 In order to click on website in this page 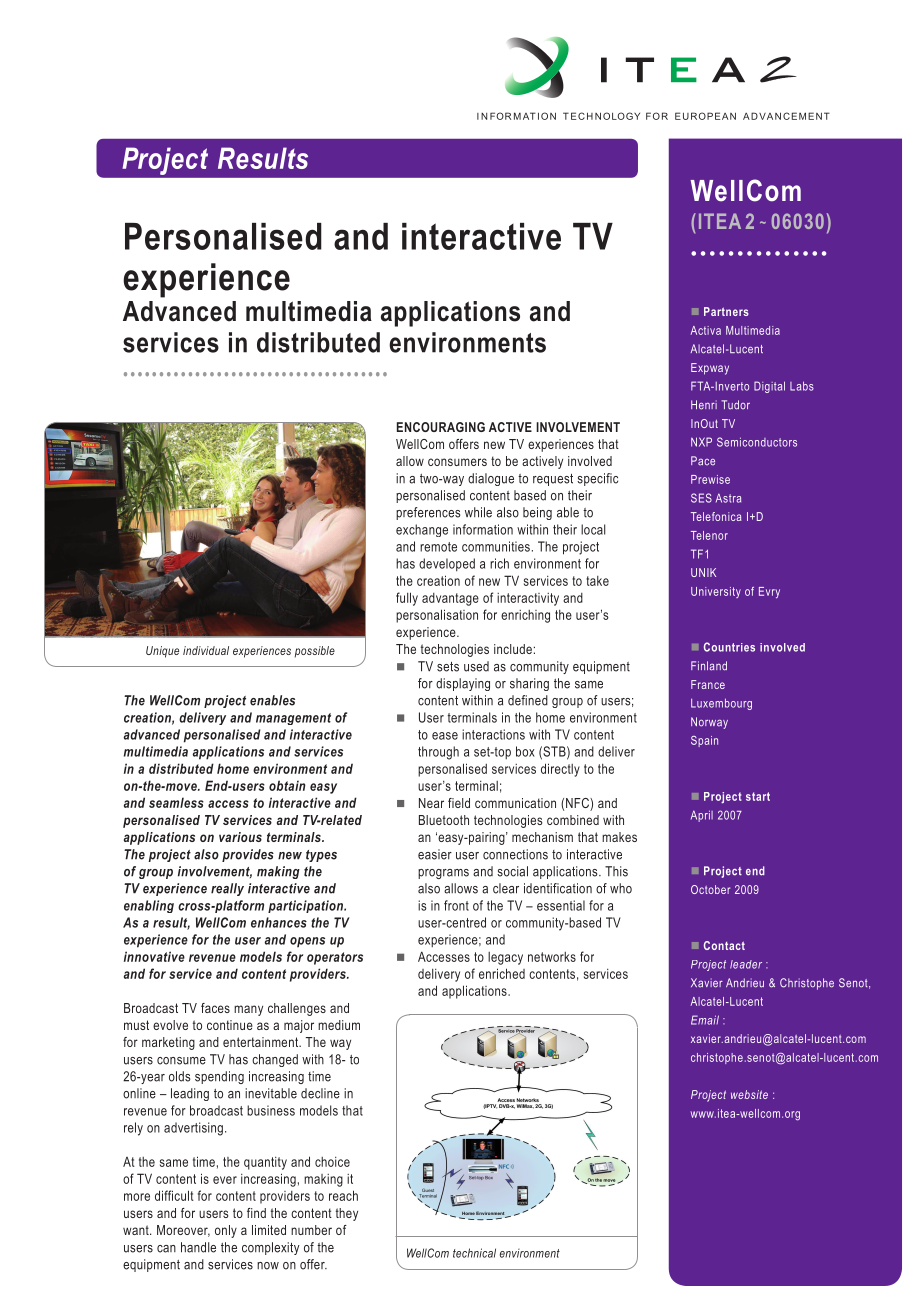, I will do `click(749, 1094)`.
